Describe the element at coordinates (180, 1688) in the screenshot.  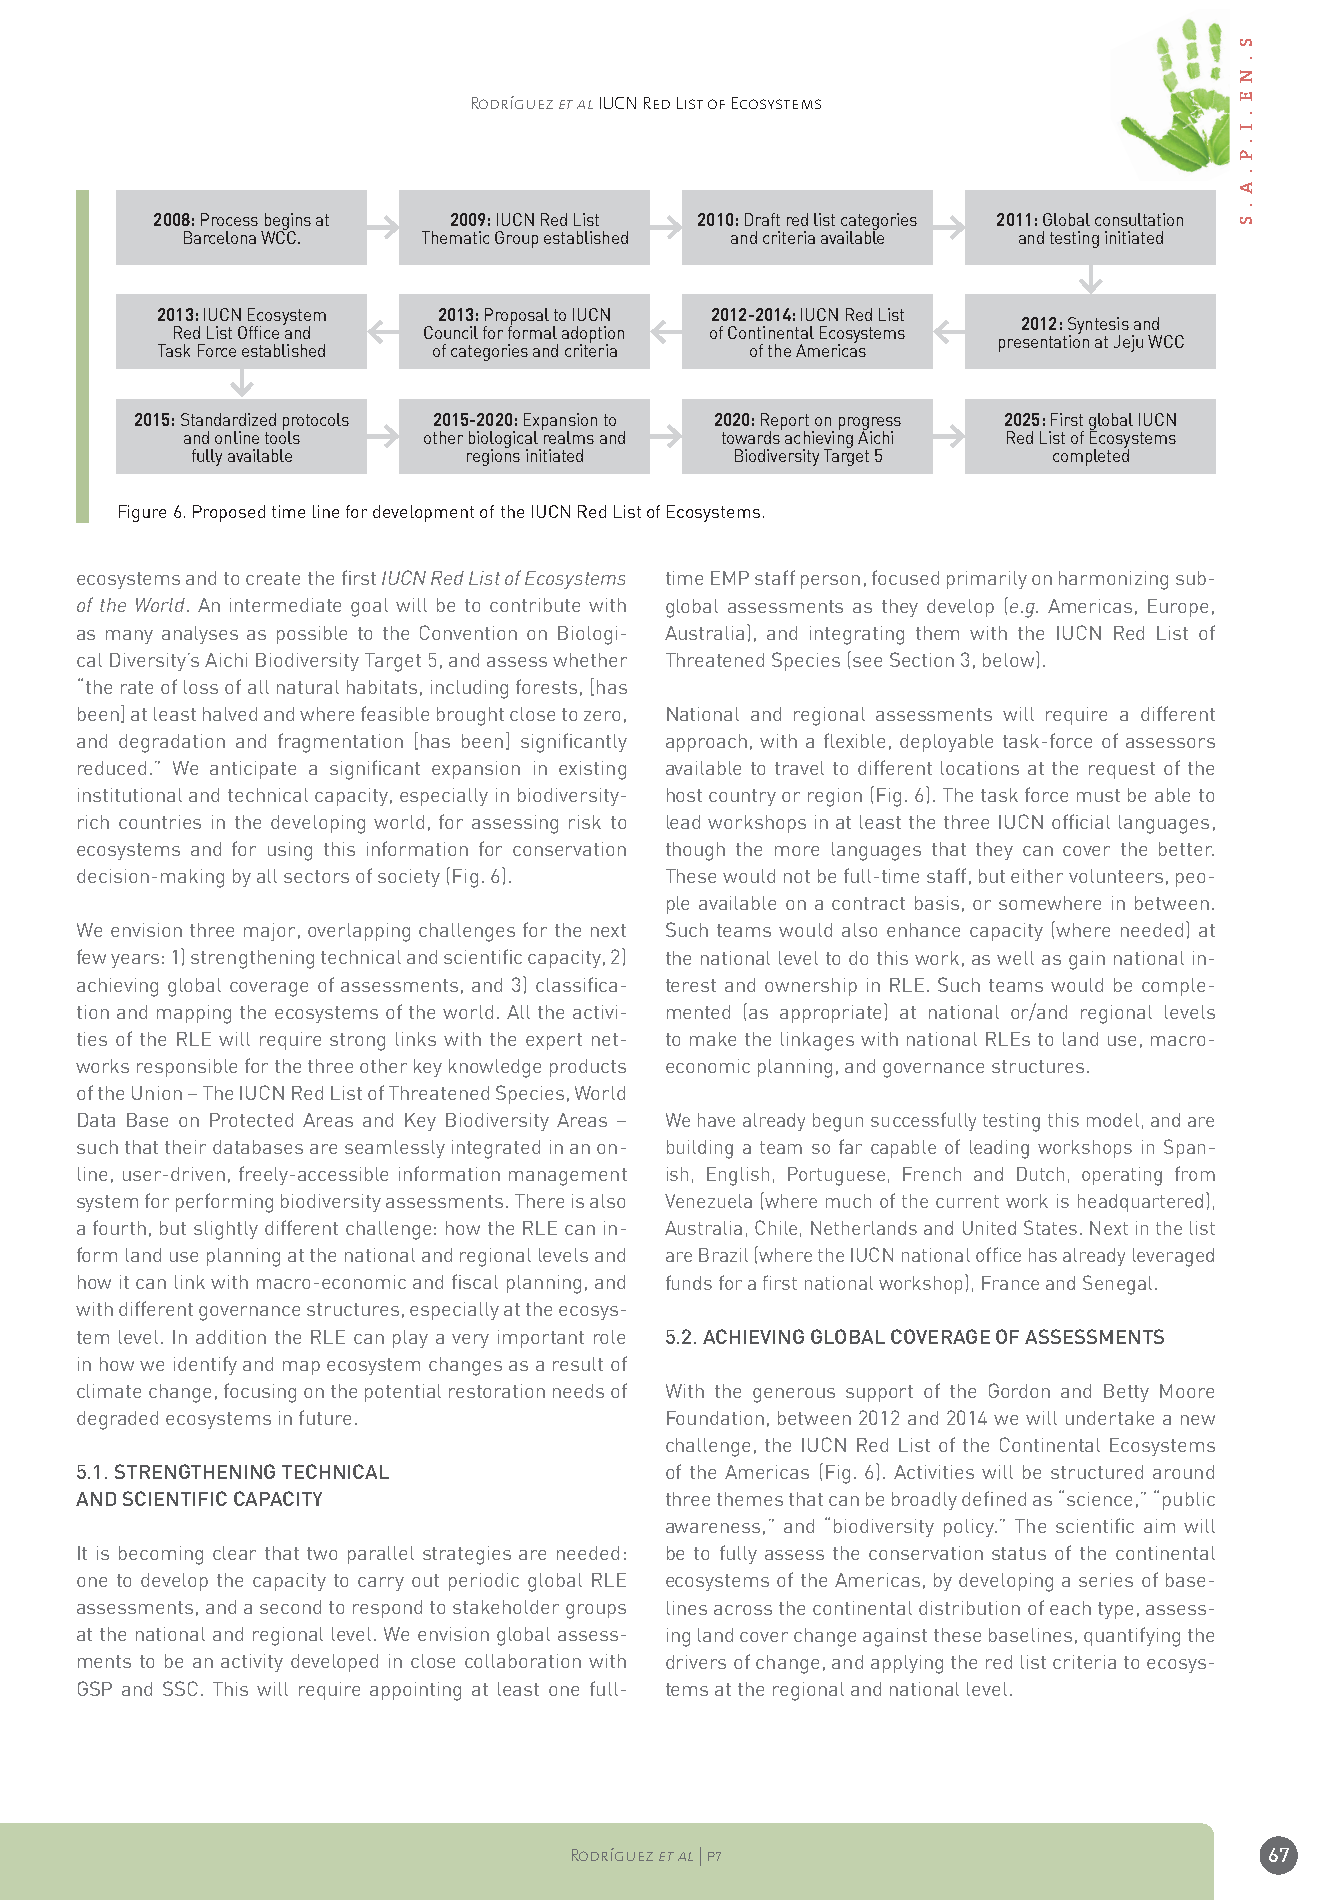
I see `SSC` at that location.
